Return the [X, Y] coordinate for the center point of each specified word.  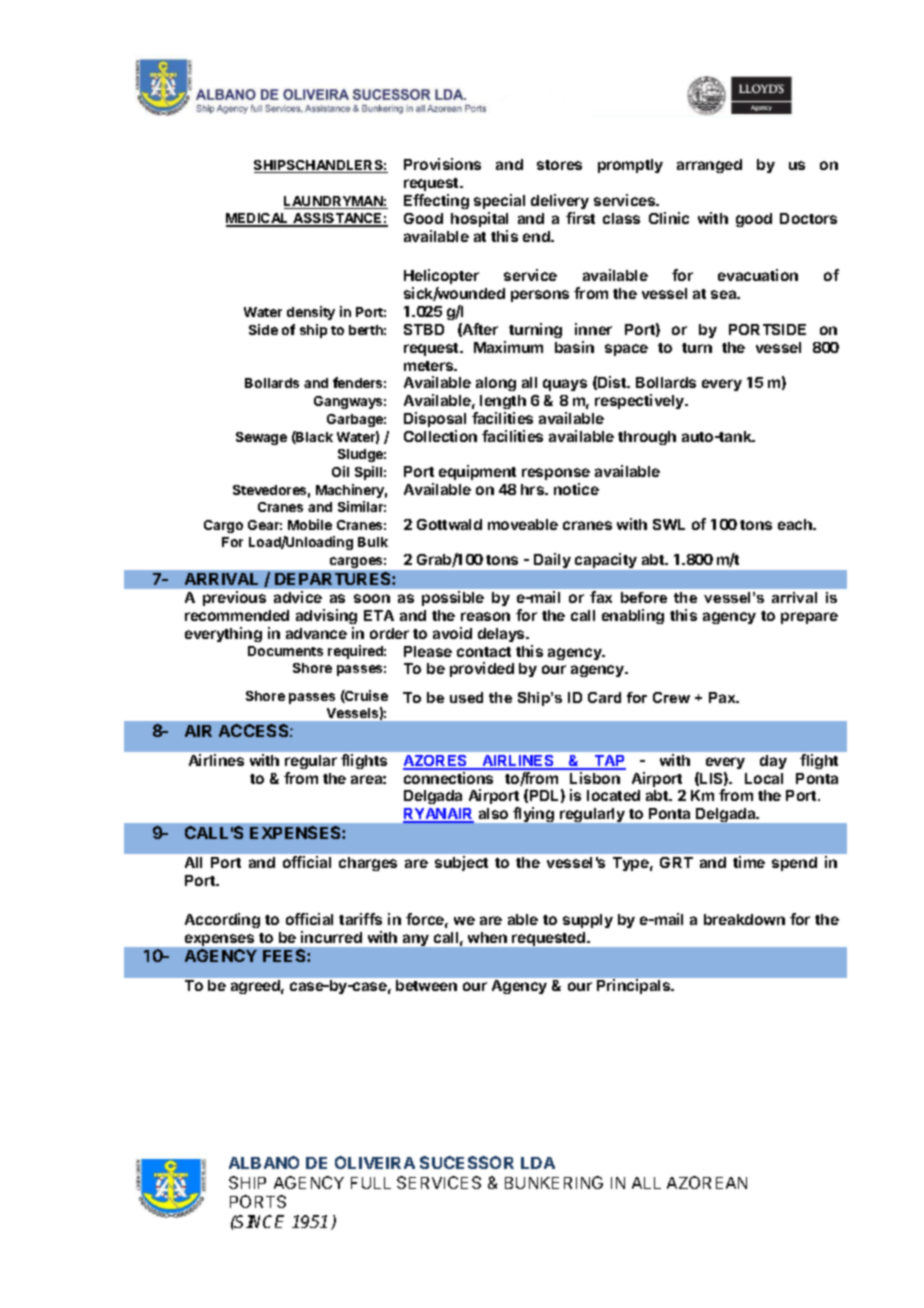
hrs [534, 489]
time [749, 862]
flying [533, 814]
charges [368, 864]
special [499, 201]
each [796, 524]
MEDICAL [258, 220]
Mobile [310, 524]
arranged [709, 166]
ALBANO [264, 1162]
